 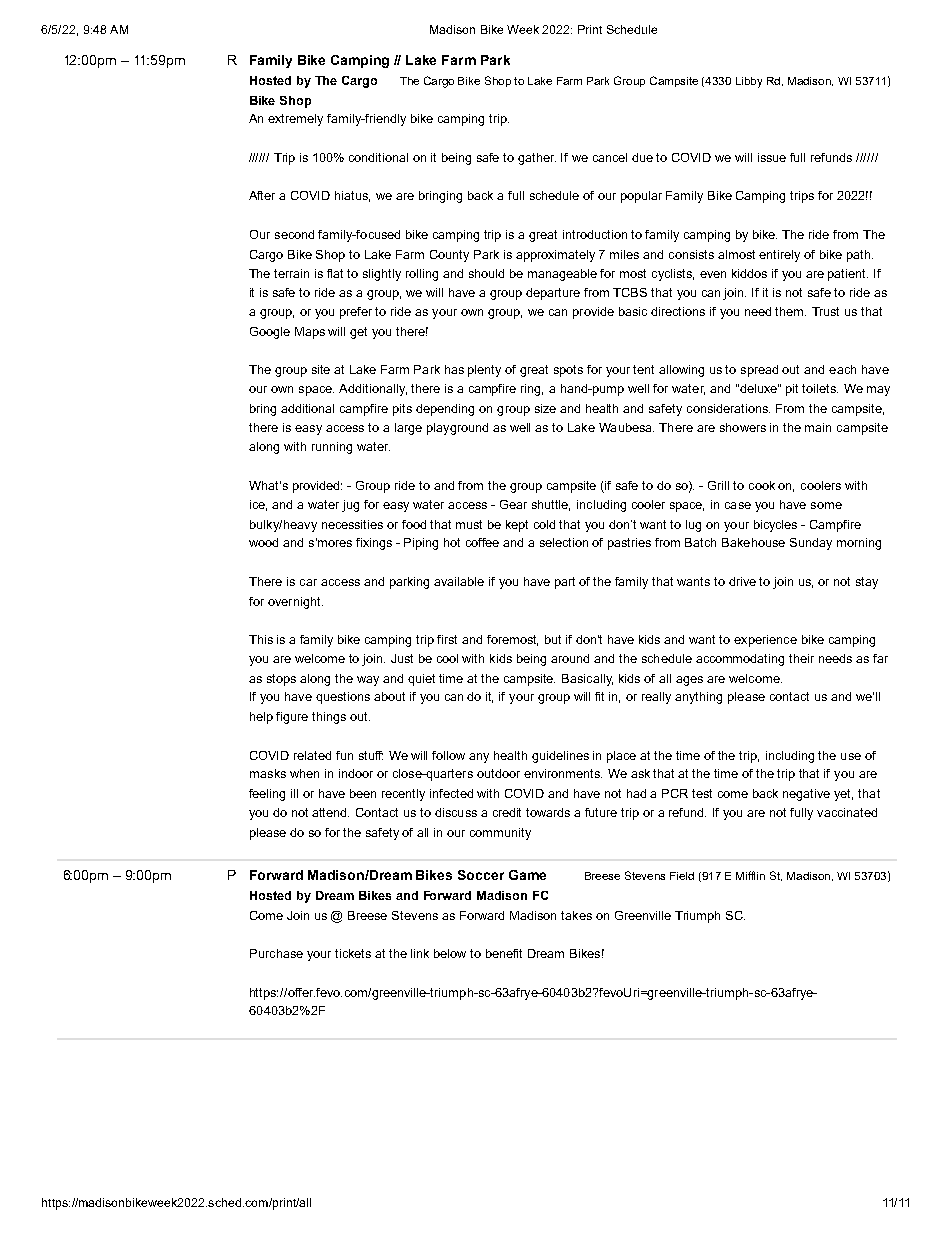 I want to click on necessities, so click(x=352, y=524).
